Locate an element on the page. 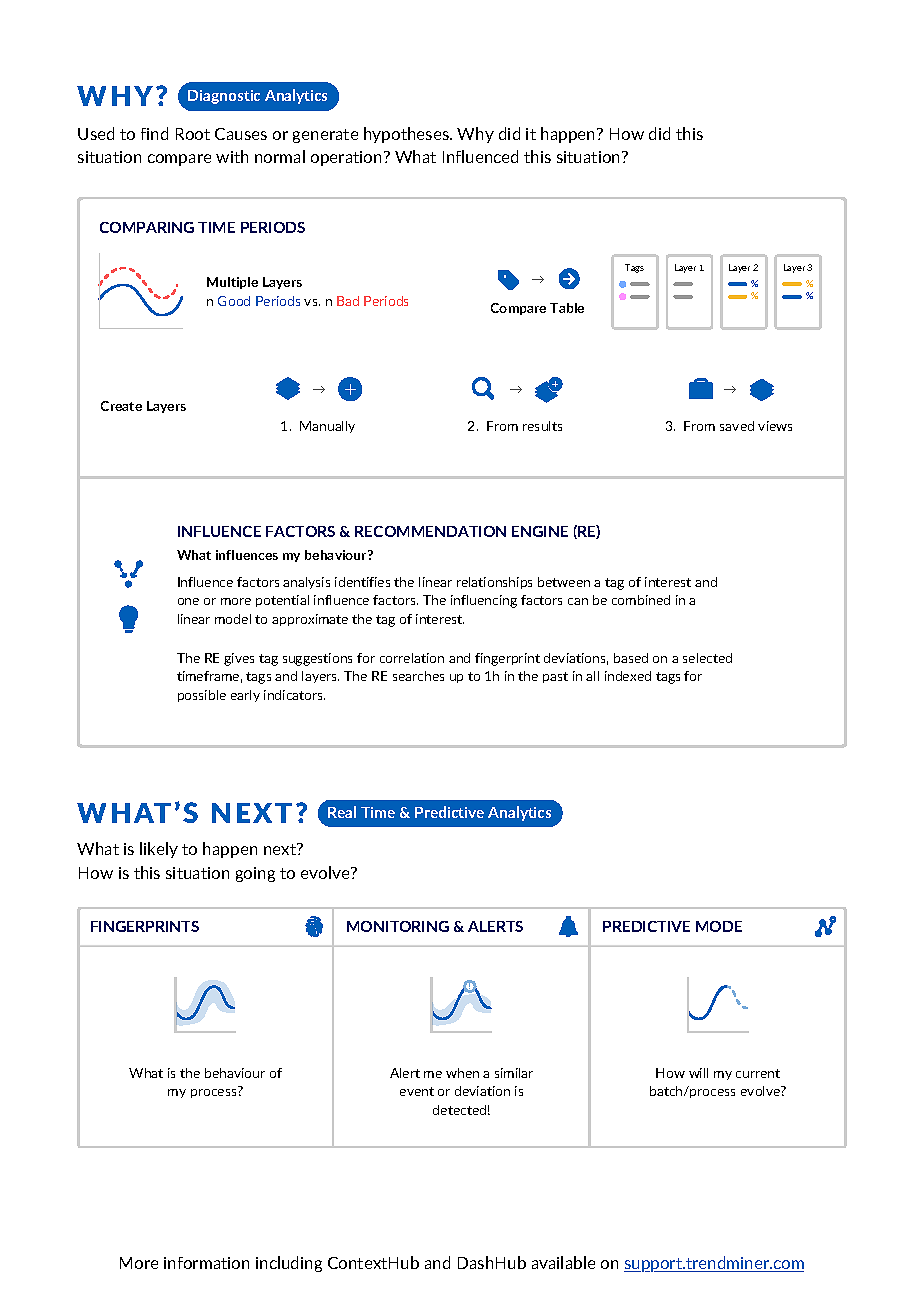 The width and height of the document is (924, 1308). possible is located at coordinates (202, 696).
